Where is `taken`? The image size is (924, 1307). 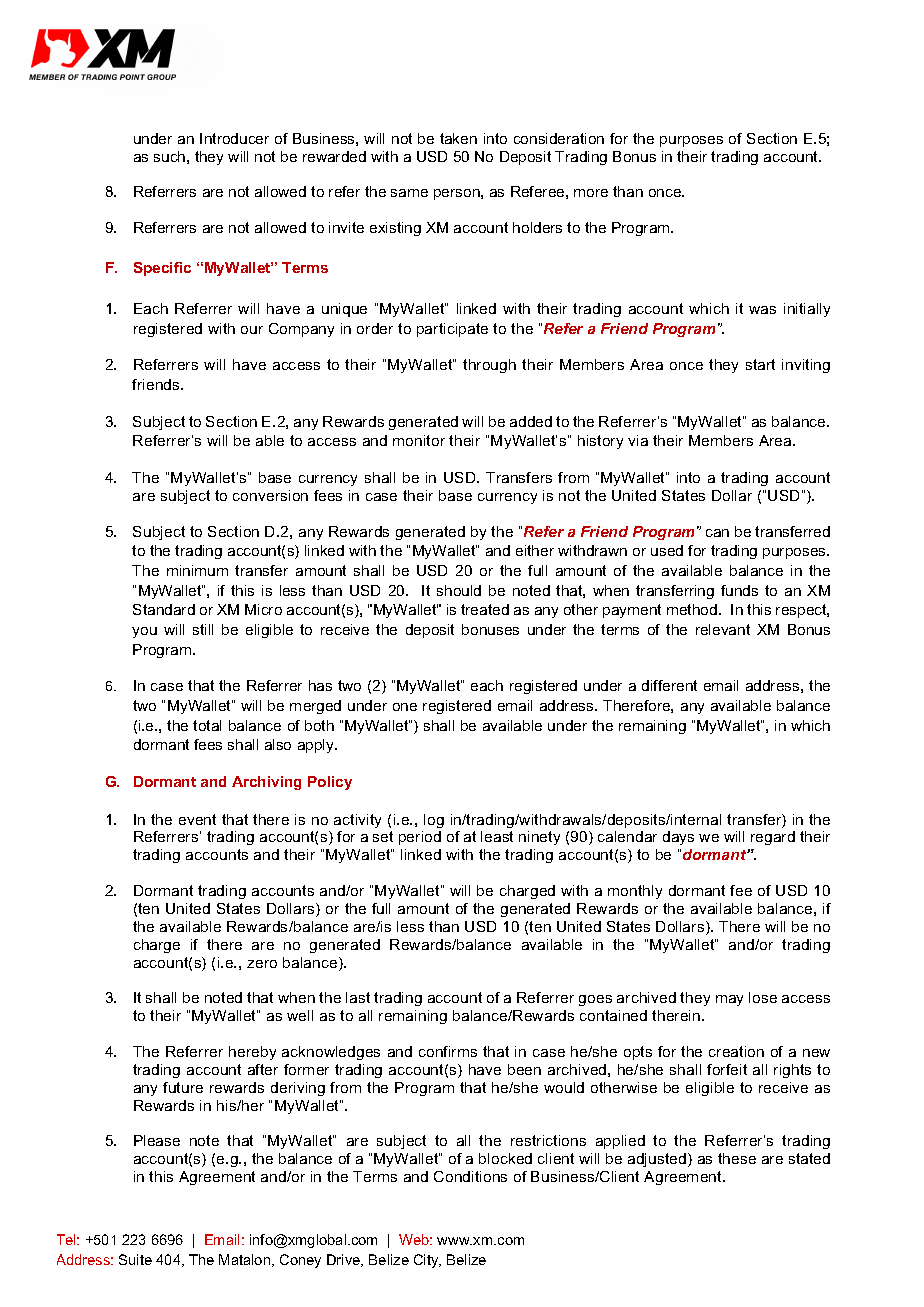 taken is located at coordinates (458, 138).
